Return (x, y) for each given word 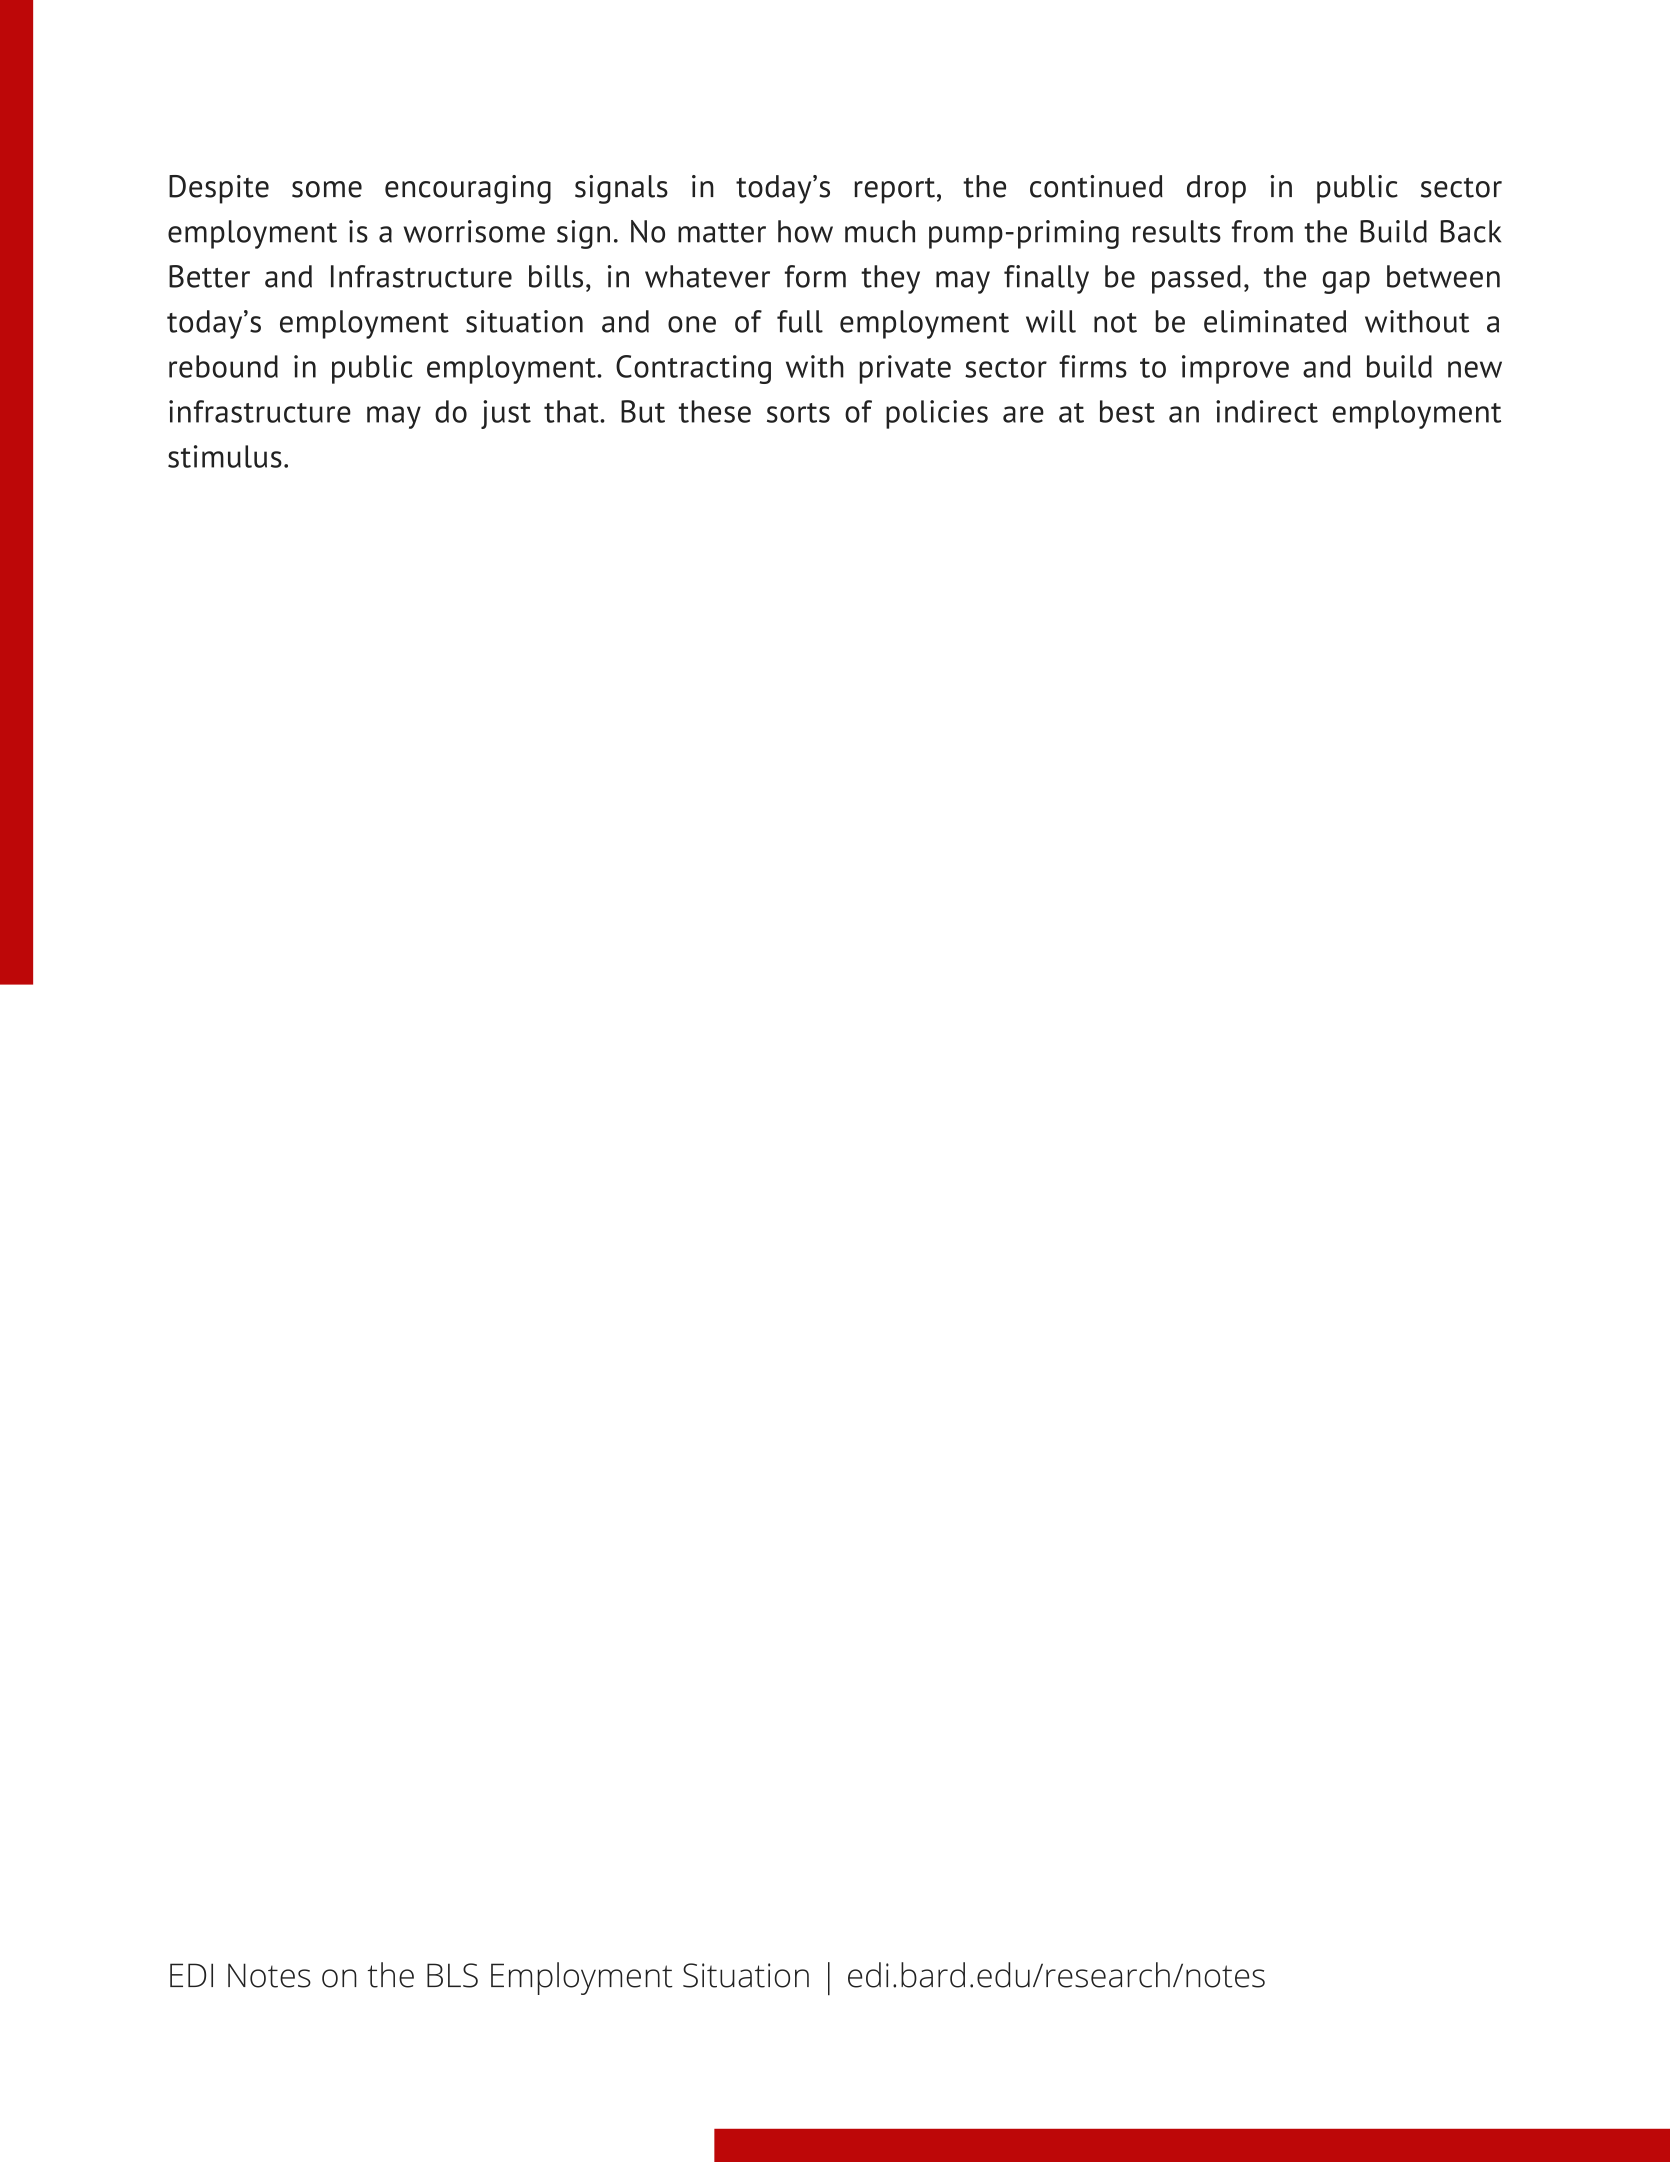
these (715, 411)
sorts (798, 413)
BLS (452, 1975)
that (572, 411)
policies (937, 414)
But (643, 411)
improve (1235, 369)
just (506, 414)
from (1262, 231)
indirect (1267, 411)
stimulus (225, 456)
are (1023, 414)
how (805, 231)
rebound (223, 366)
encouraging (468, 189)
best (1127, 411)
